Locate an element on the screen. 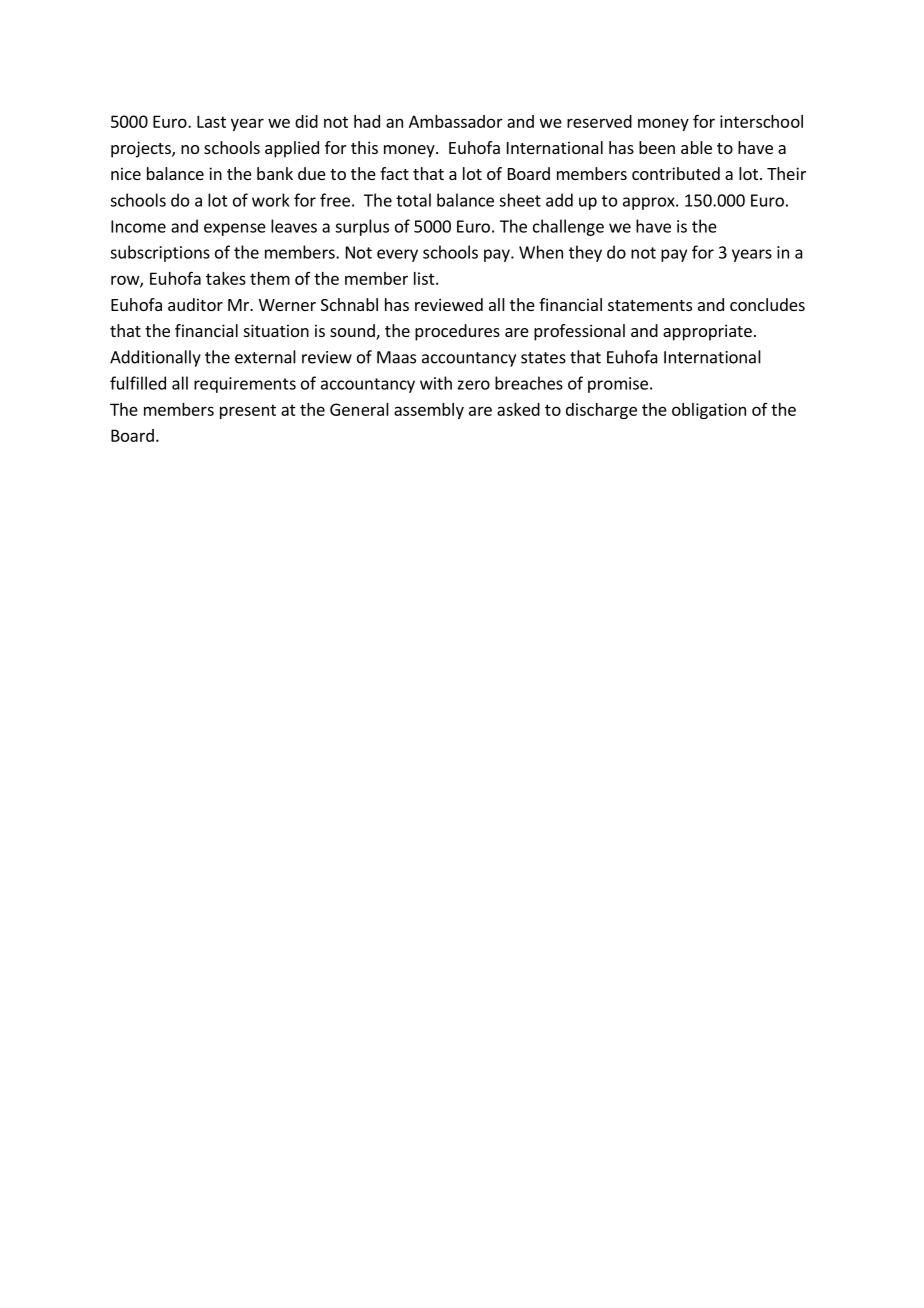 Image resolution: width=924 pixels, height=1308 pixels. expense is located at coordinates (235, 229).
